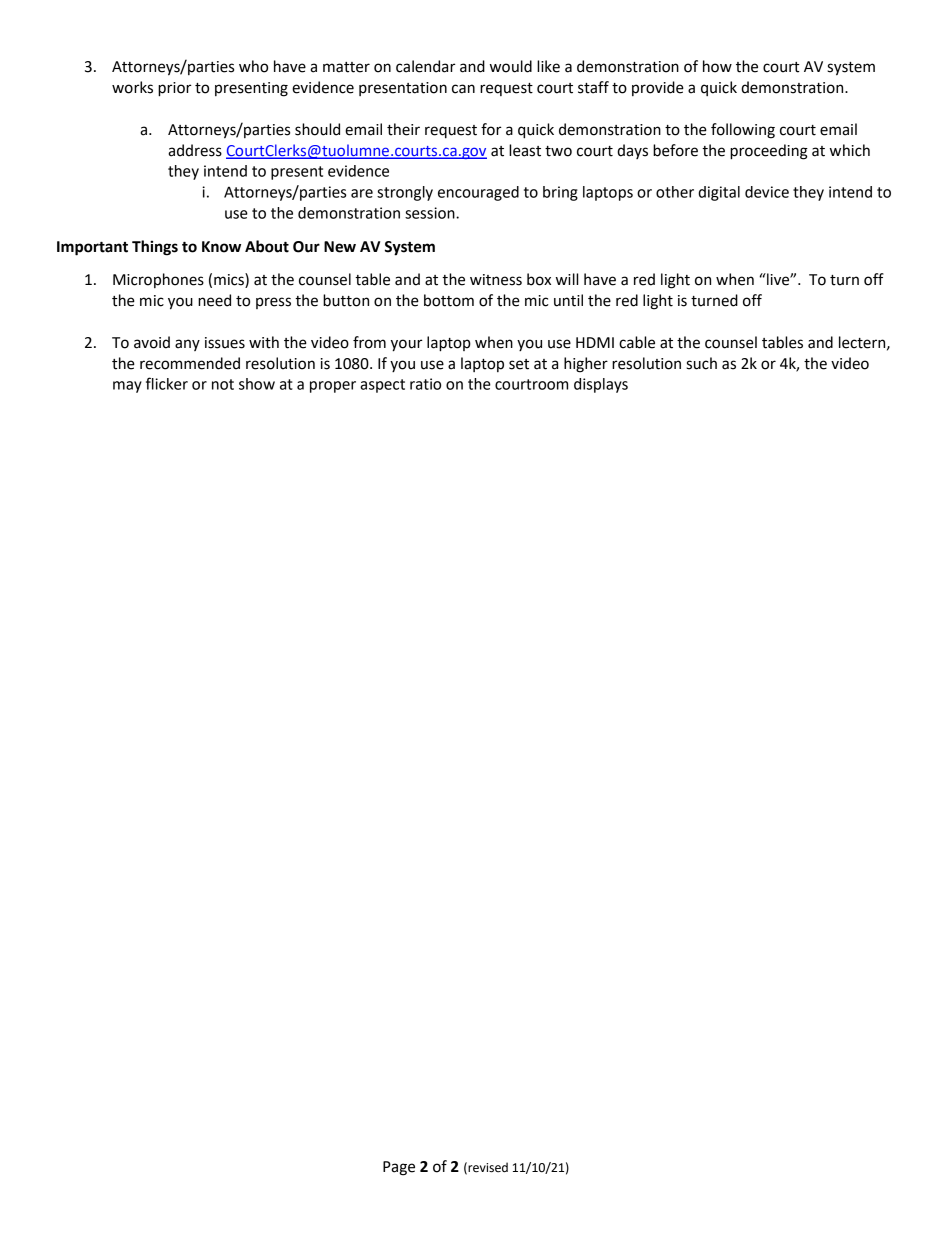 The height and width of the screenshot is (1233, 952). What do you see at coordinates (174, 89) in the screenshot?
I see `prior` at bounding box center [174, 89].
